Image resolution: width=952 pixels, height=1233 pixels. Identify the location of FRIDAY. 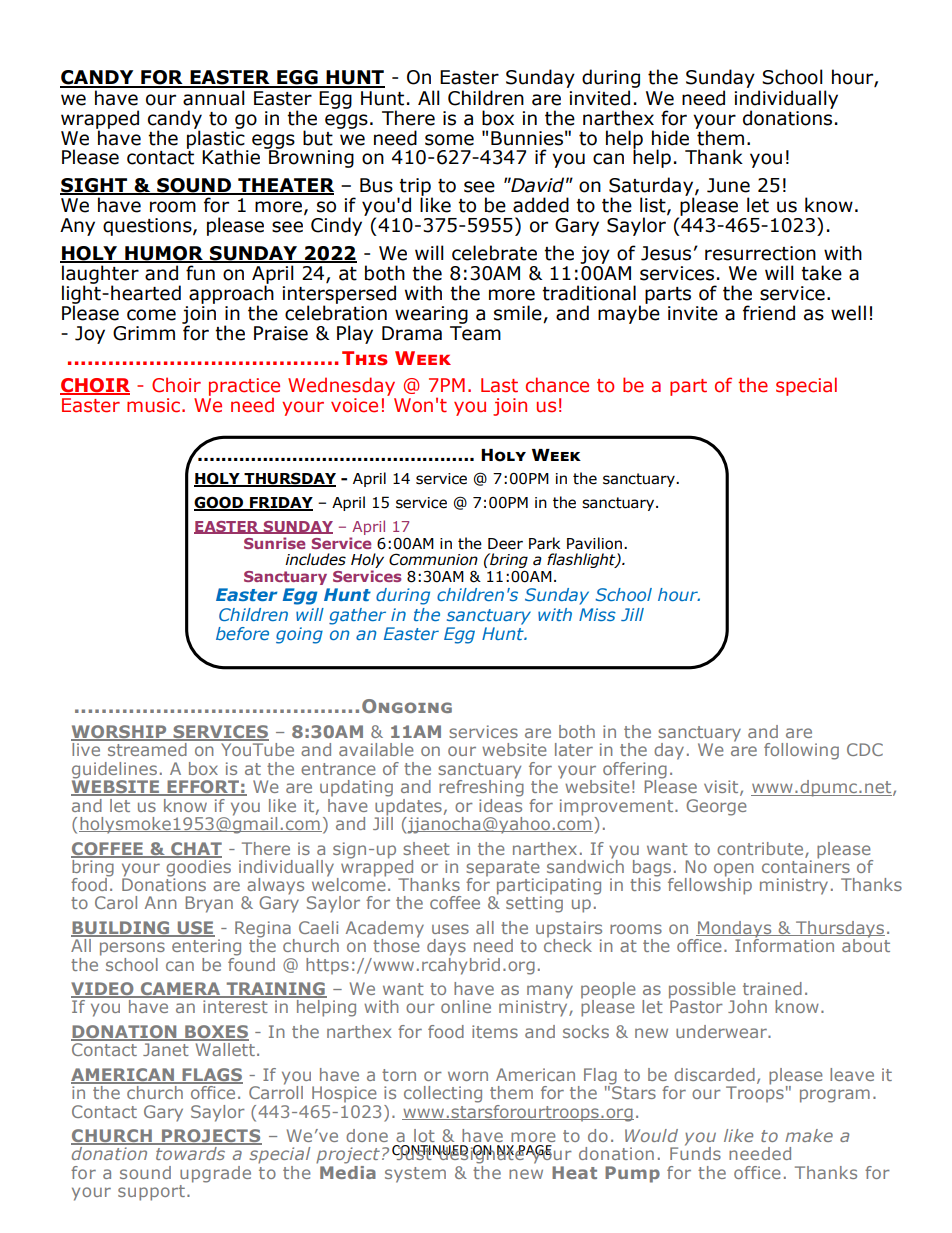
(280, 503).
